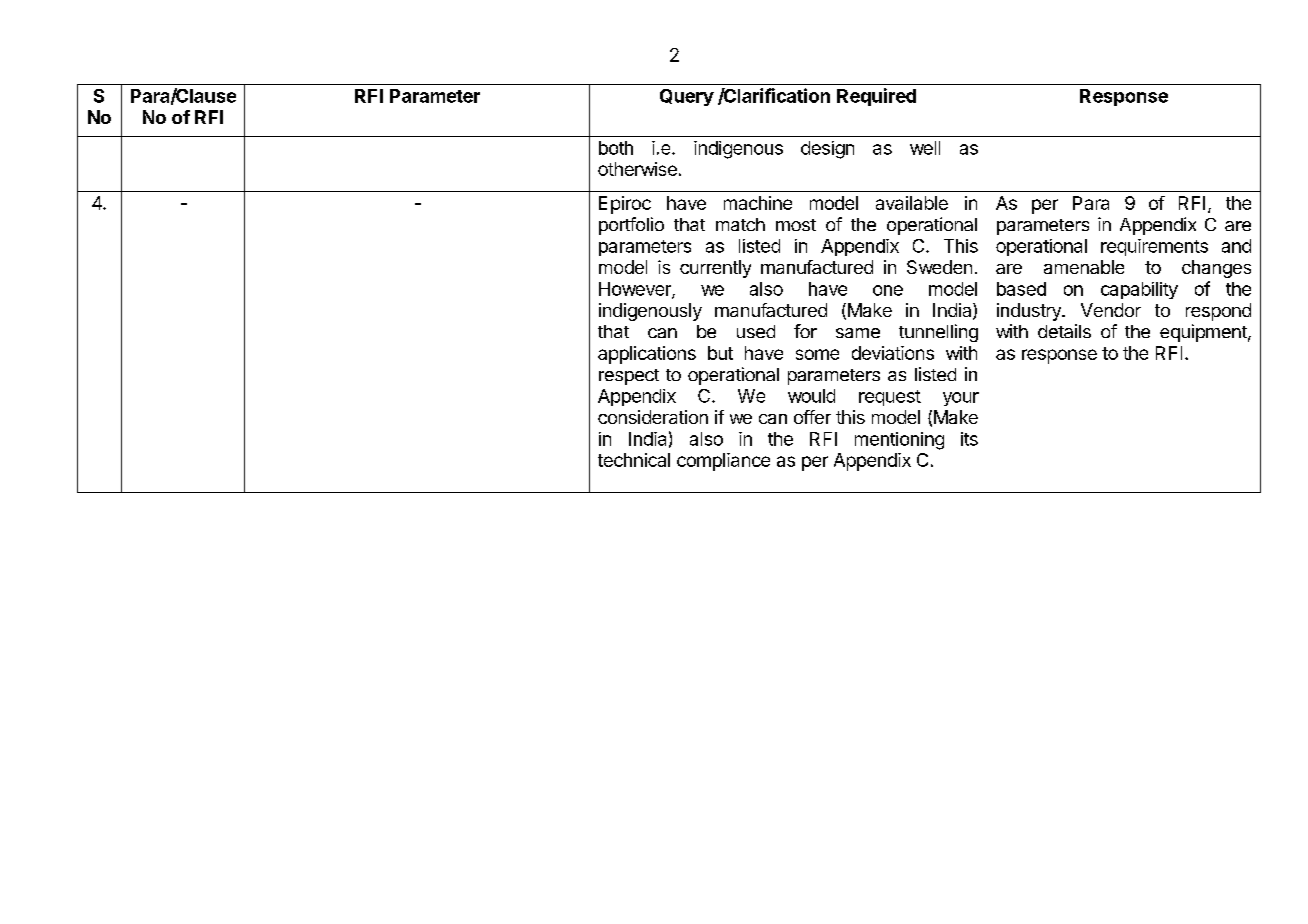 The width and height of the screenshot is (1308, 924). Describe the element at coordinates (925, 148) in the screenshot. I see `well` at that location.
